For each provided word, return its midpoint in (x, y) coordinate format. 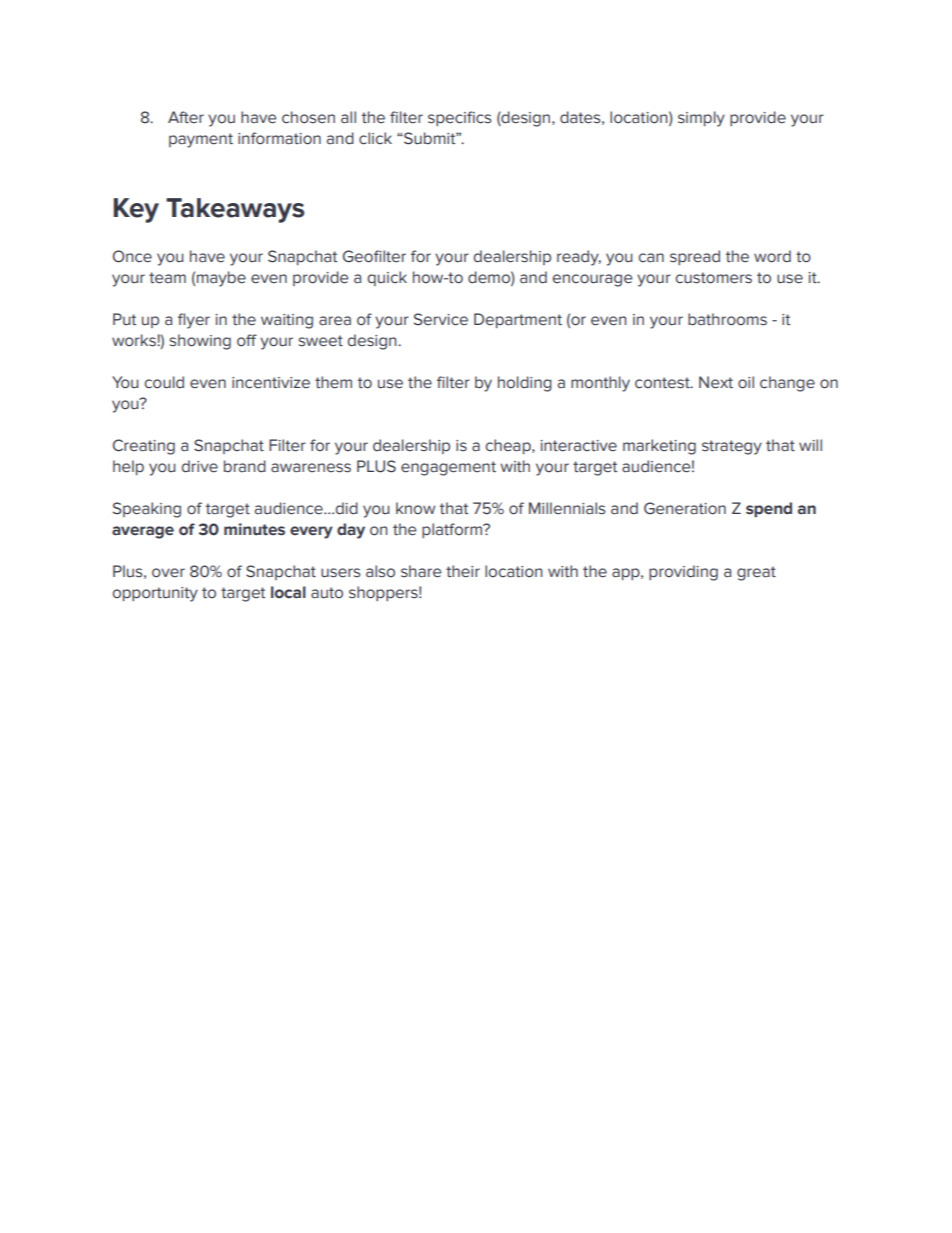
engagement (448, 468)
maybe (221, 279)
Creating (144, 447)
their (463, 571)
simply (701, 119)
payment (201, 140)
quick (387, 278)
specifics (459, 118)
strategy (732, 447)
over (168, 573)
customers (714, 278)
